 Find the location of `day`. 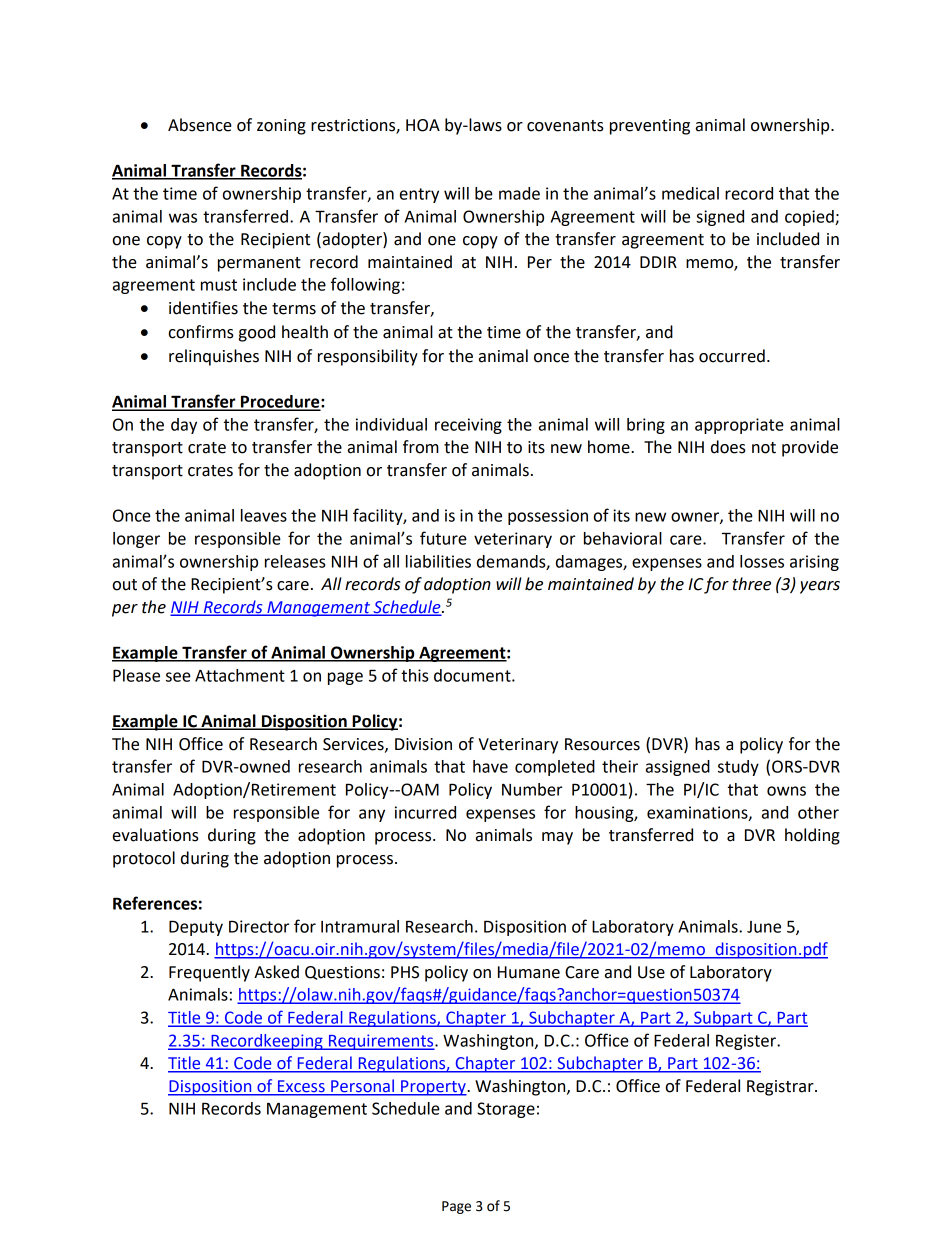

day is located at coordinates (184, 426).
